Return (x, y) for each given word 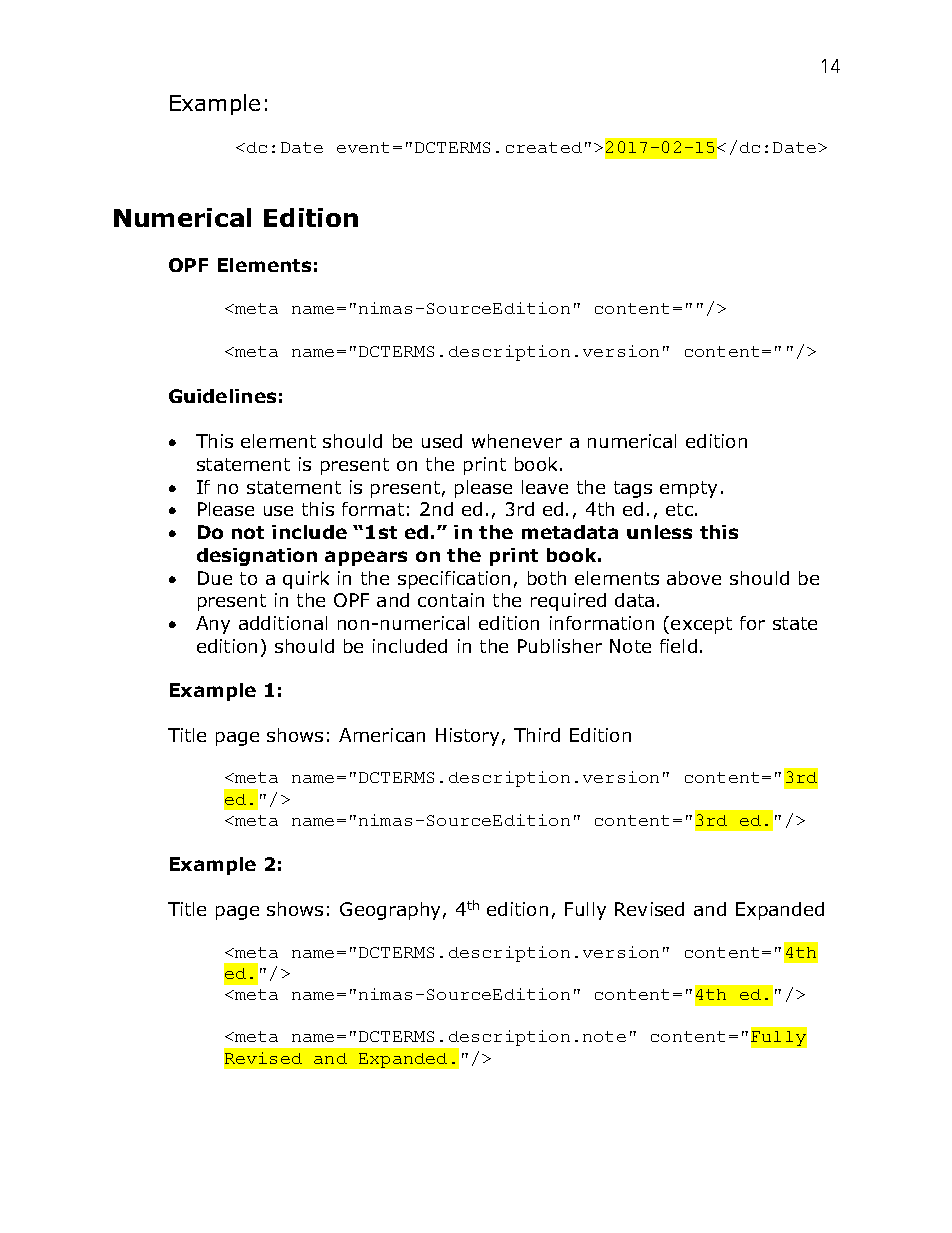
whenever (517, 441)
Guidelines (222, 396)
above (694, 578)
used (442, 441)
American (382, 735)
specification (454, 580)
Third (537, 735)
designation (257, 557)
